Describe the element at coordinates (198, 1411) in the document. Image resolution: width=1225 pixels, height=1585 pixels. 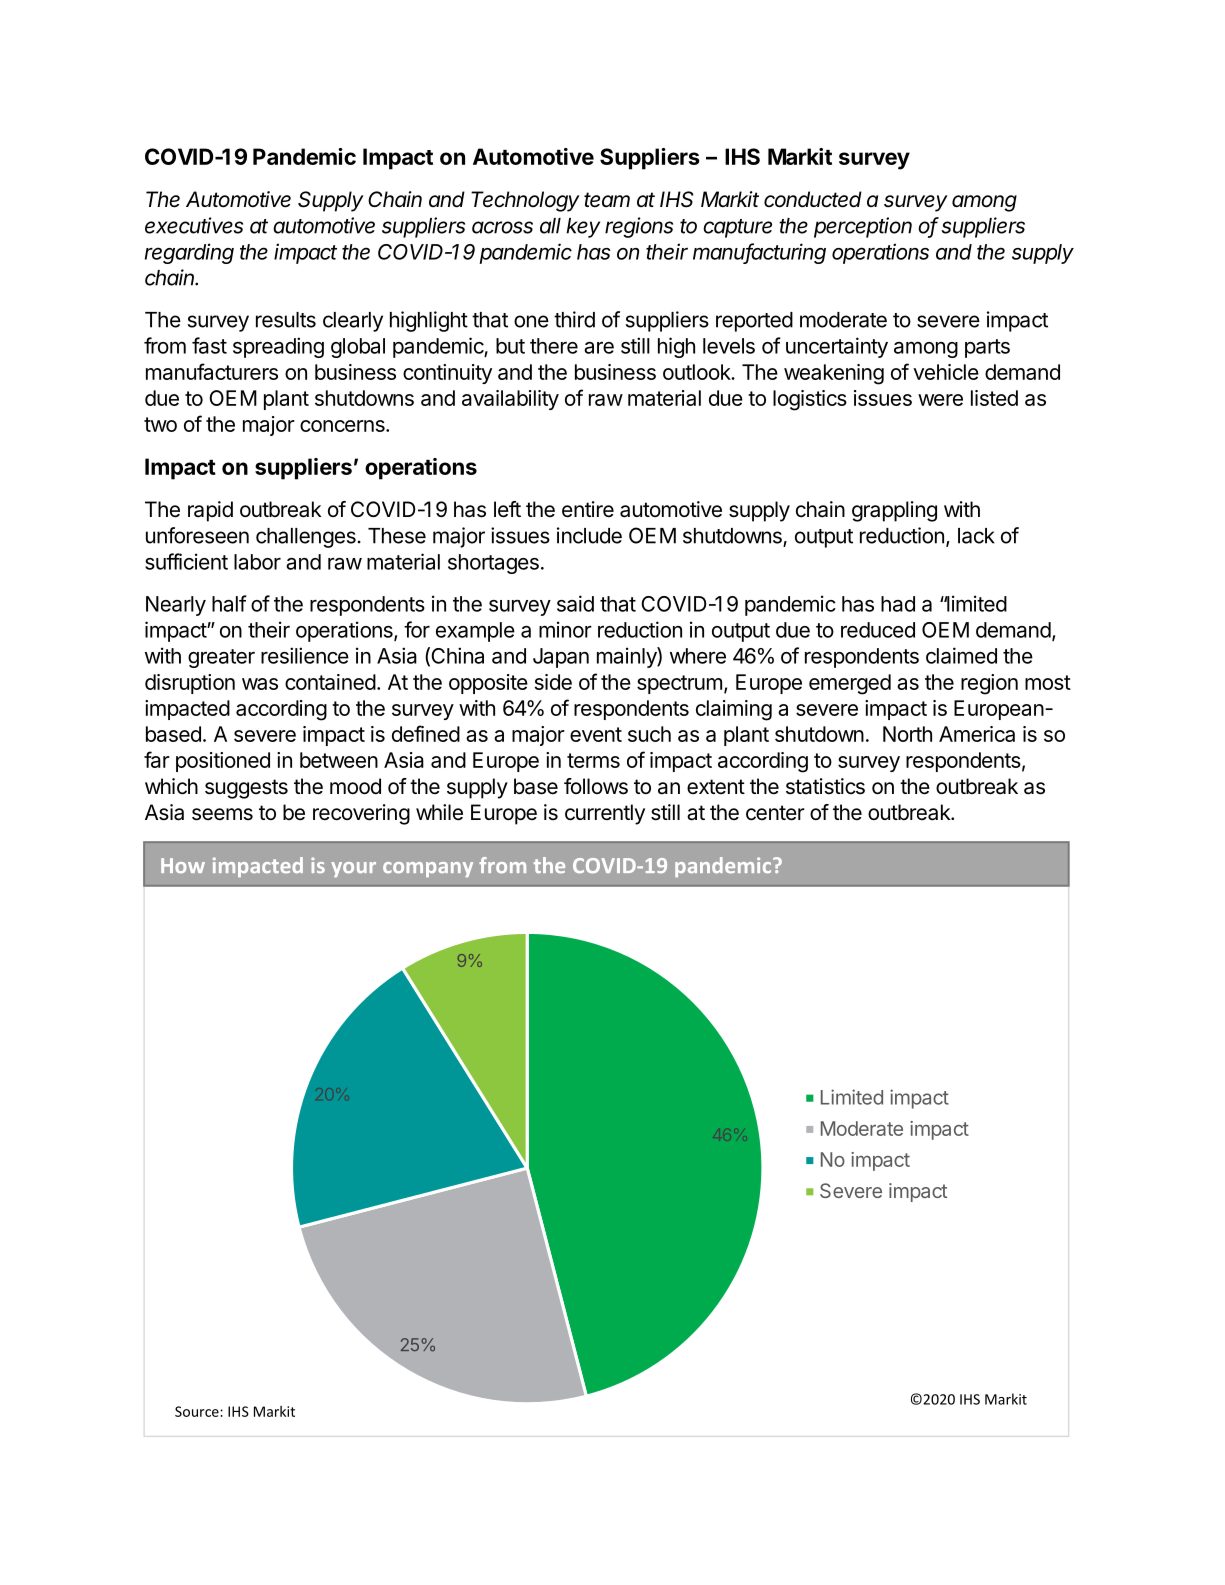
I see `Source` at that location.
